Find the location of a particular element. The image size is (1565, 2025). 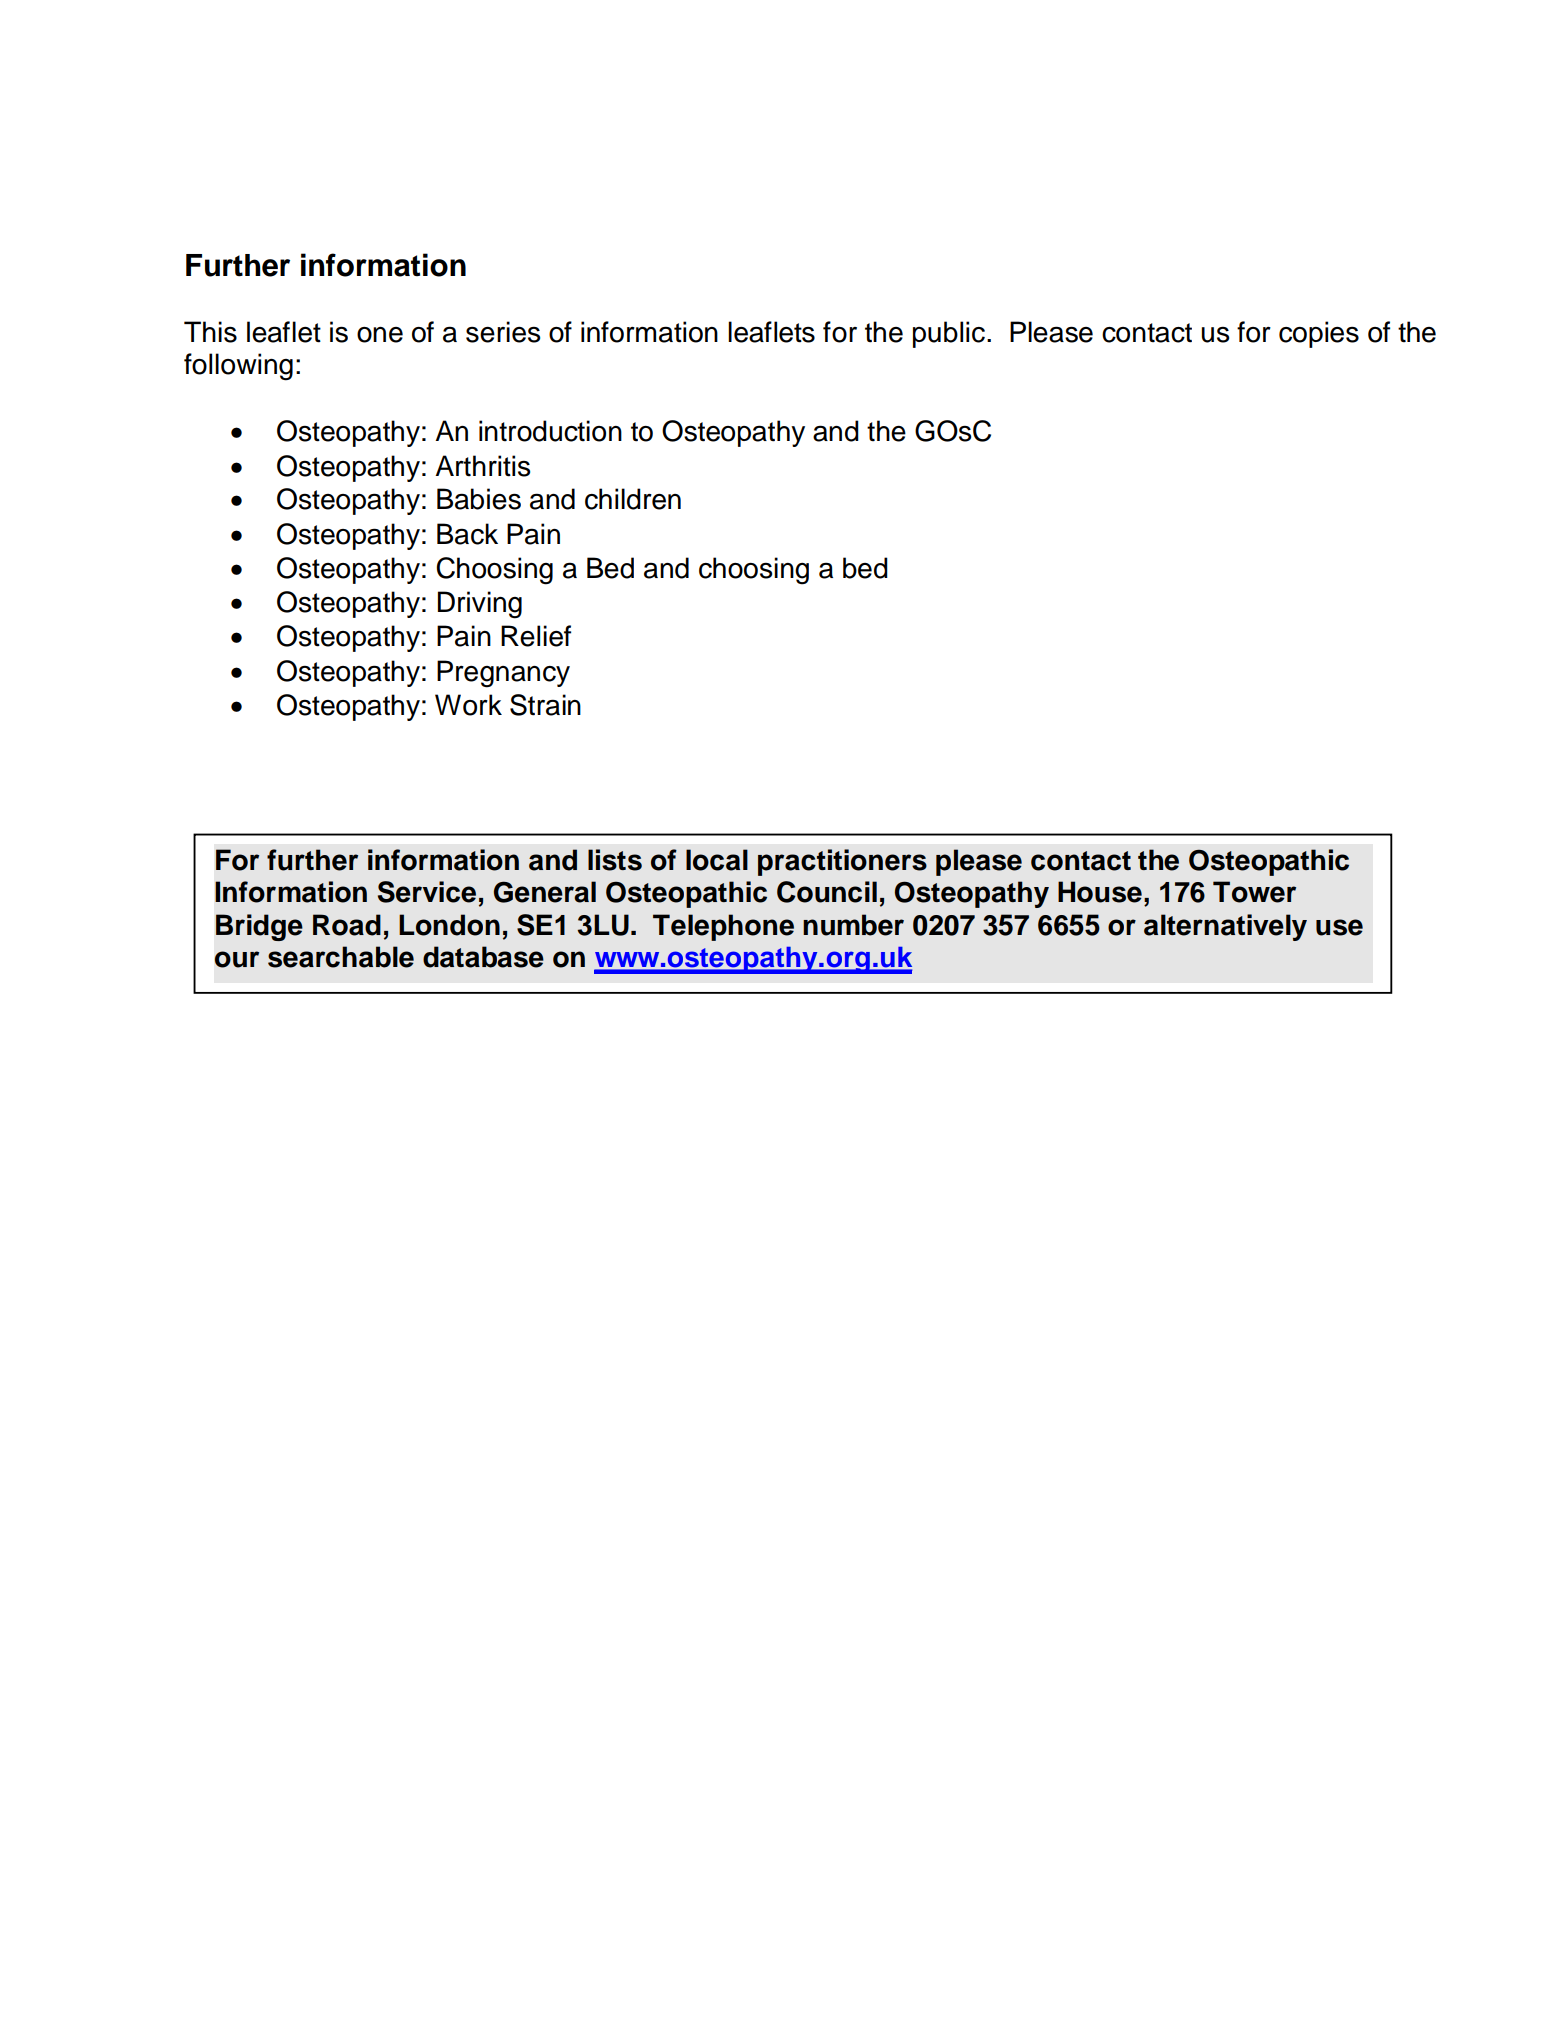

public is located at coordinates (949, 334).
